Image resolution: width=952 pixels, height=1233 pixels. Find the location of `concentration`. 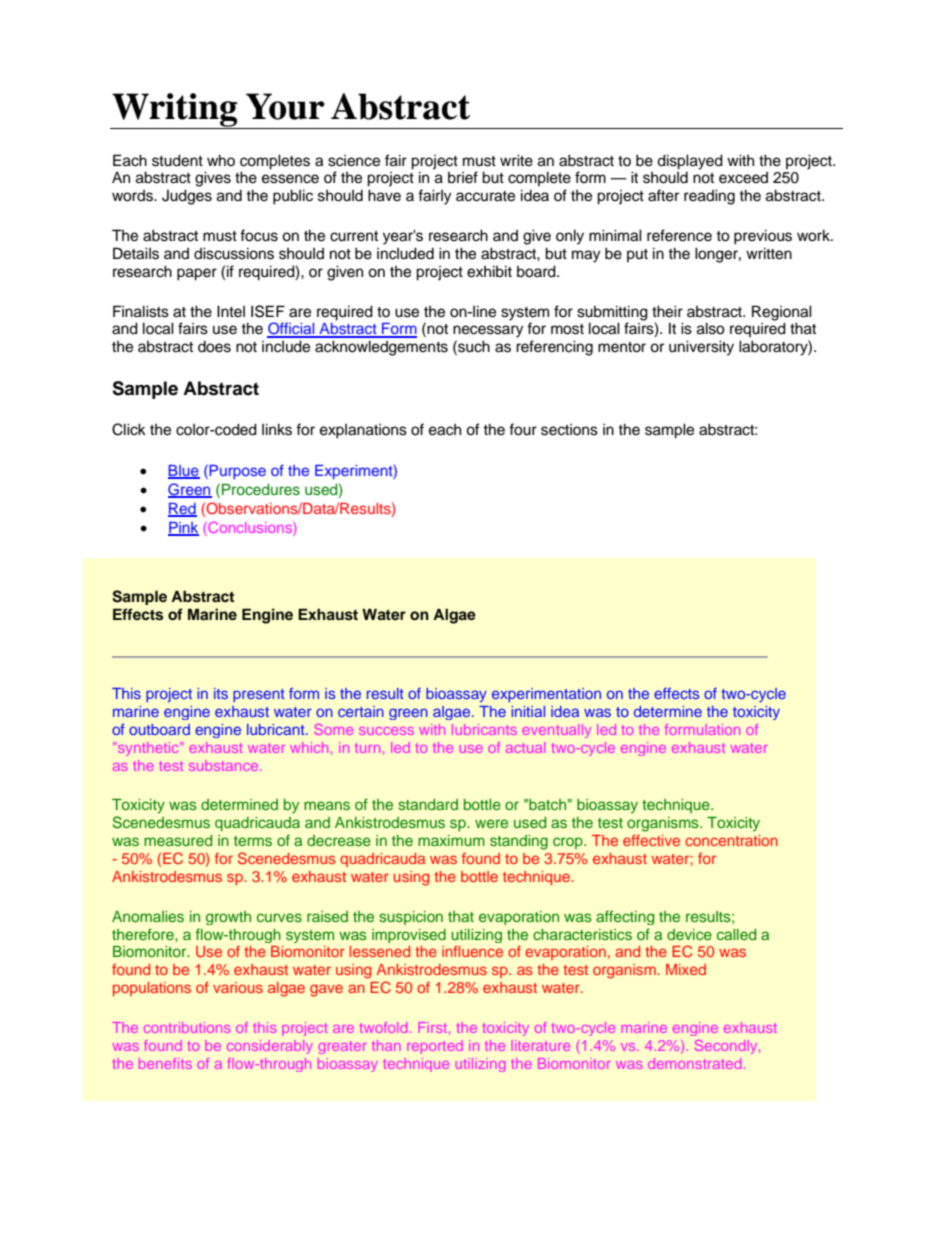

concentration is located at coordinates (731, 840).
